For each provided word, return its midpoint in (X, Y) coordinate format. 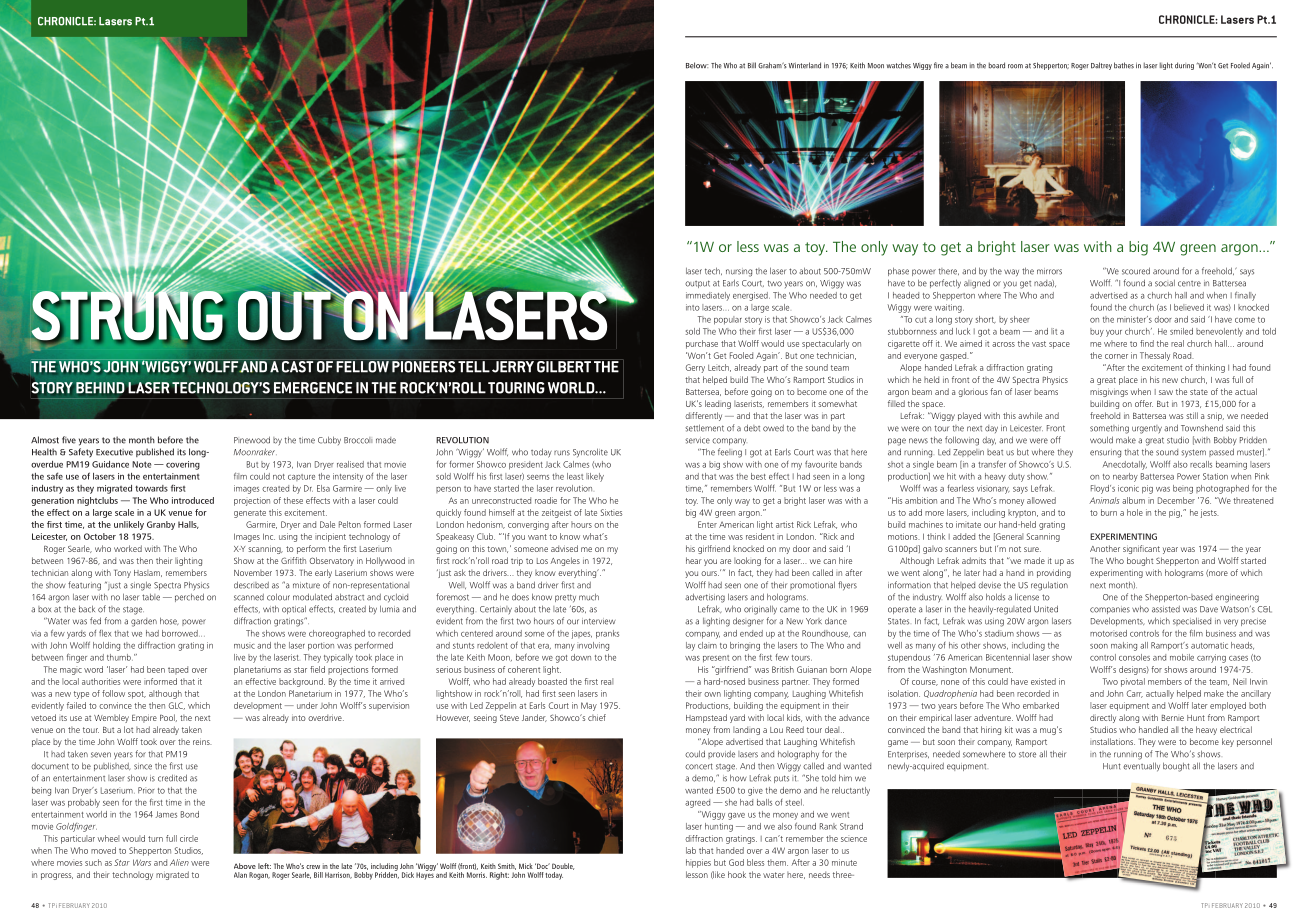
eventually (1141, 767)
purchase (702, 344)
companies (1110, 610)
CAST (298, 366)
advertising (705, 598)
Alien (179, 862)
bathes (1124, 65)
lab (691, 850)
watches (898, 65)
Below (697, 65)
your (1114, 333)
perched (189, 597)
